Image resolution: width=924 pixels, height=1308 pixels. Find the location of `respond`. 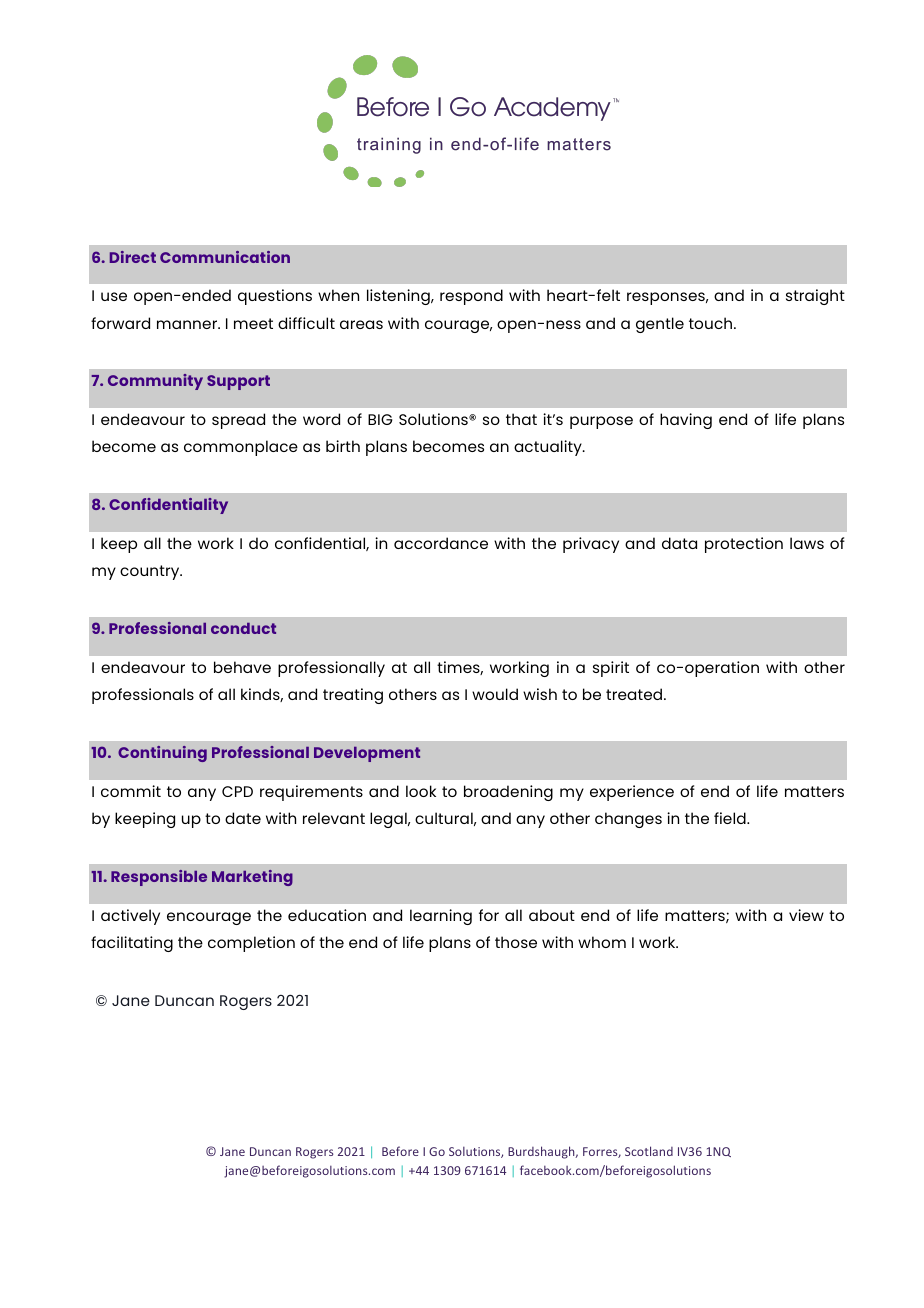

respond is located at coordinates (471, 297).
